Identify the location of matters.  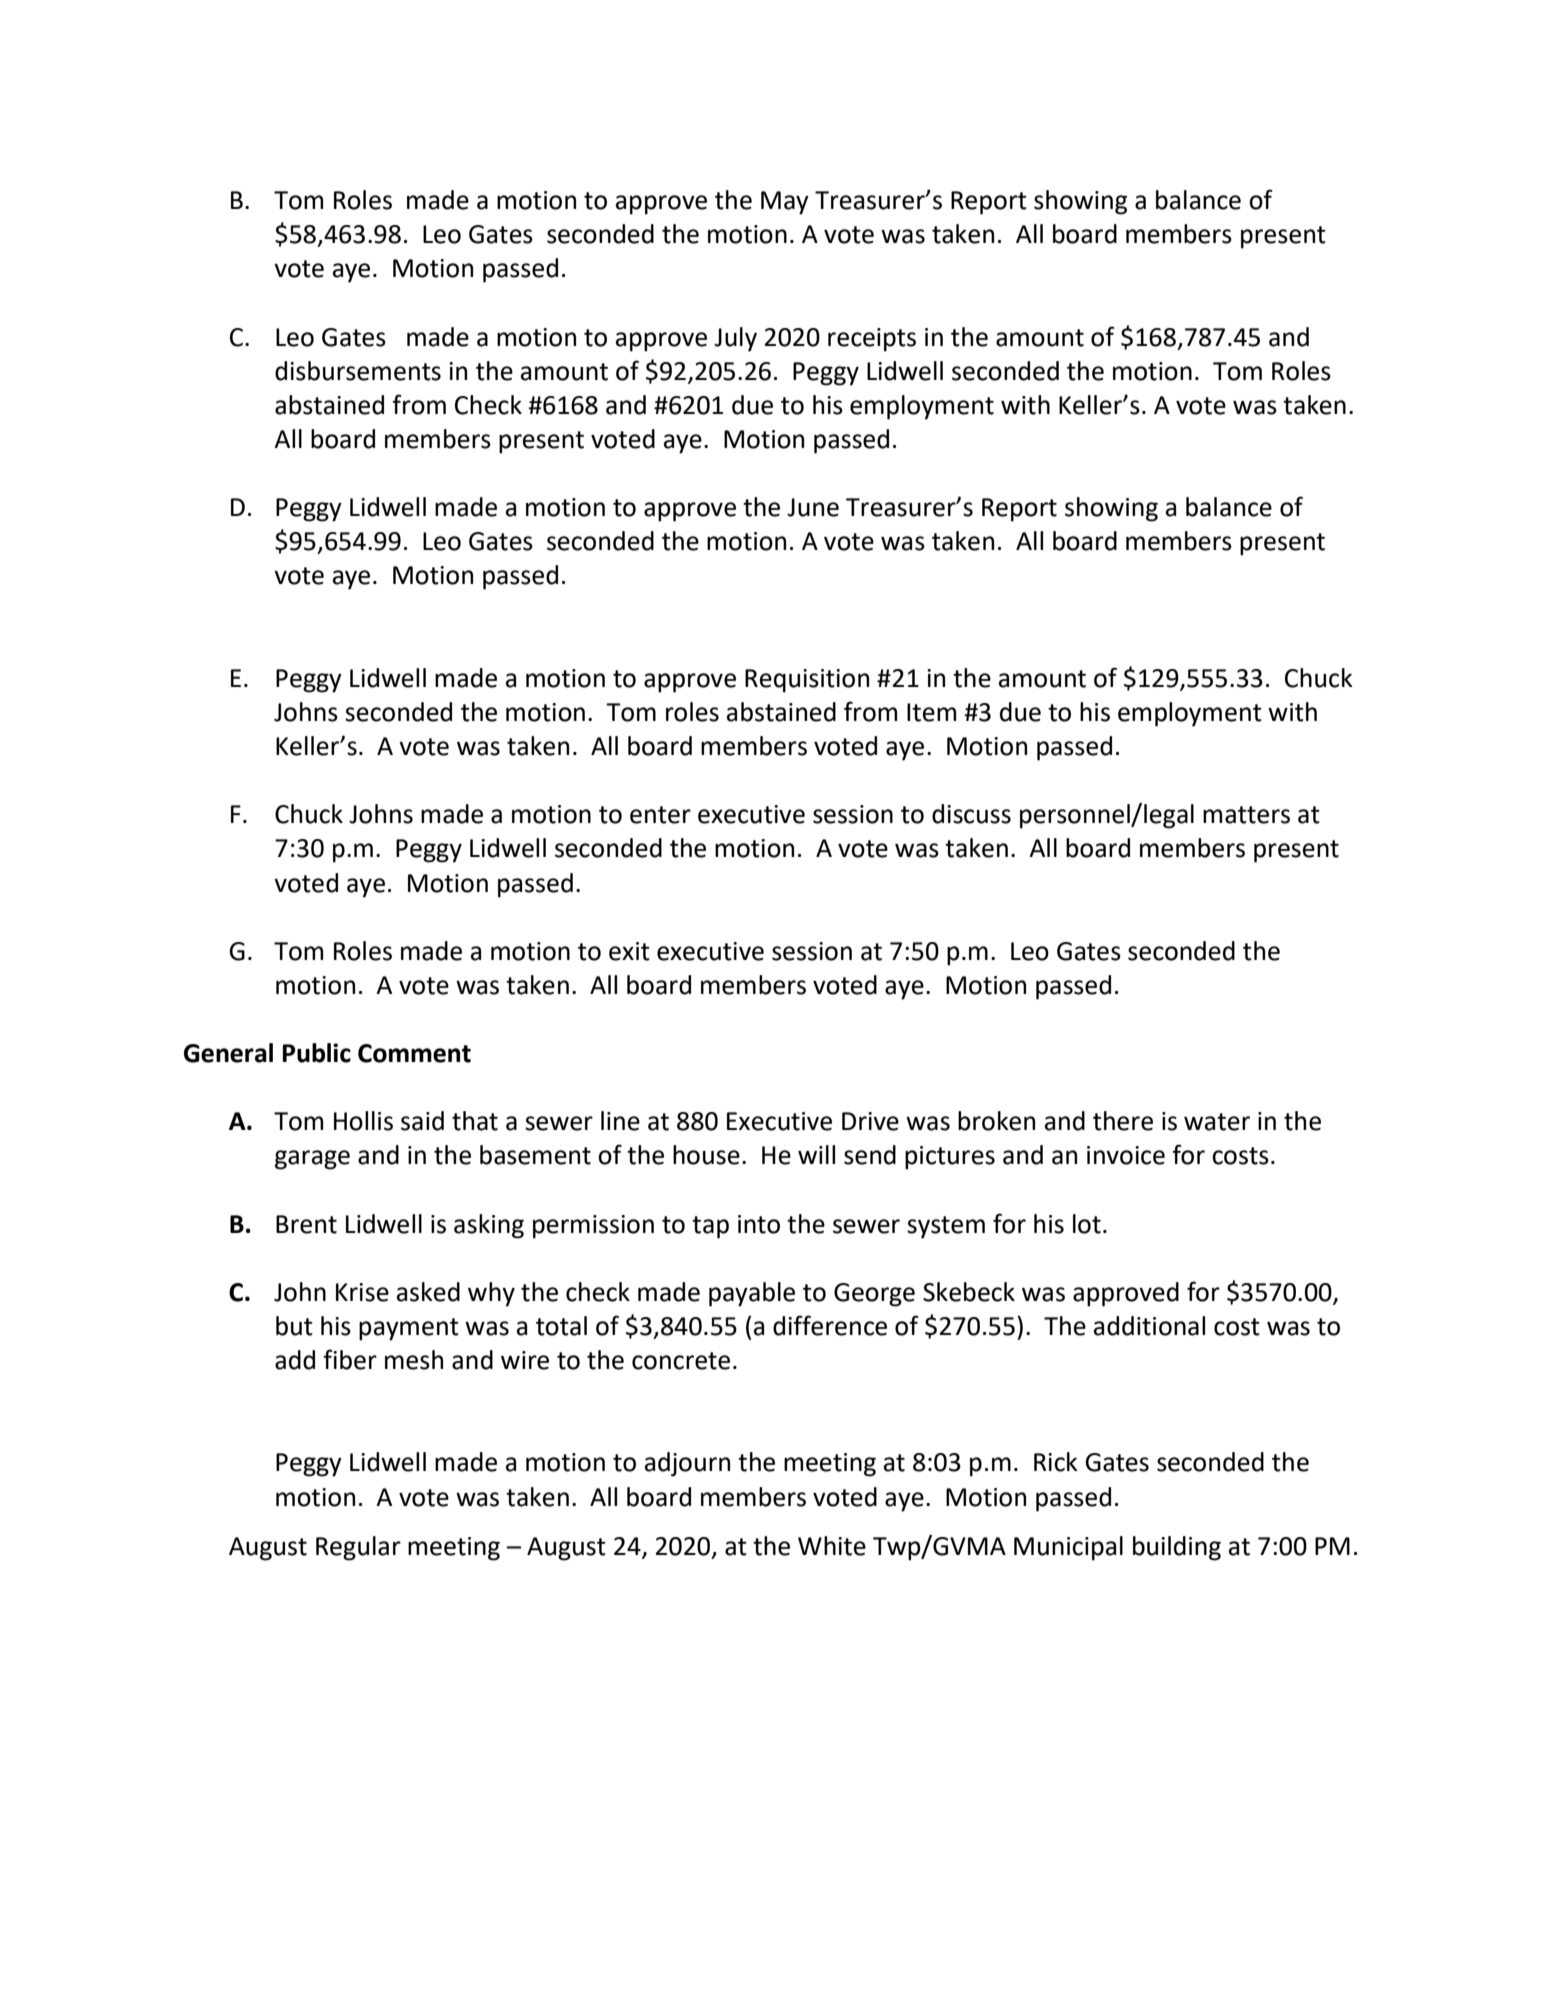
(1246, 815).
